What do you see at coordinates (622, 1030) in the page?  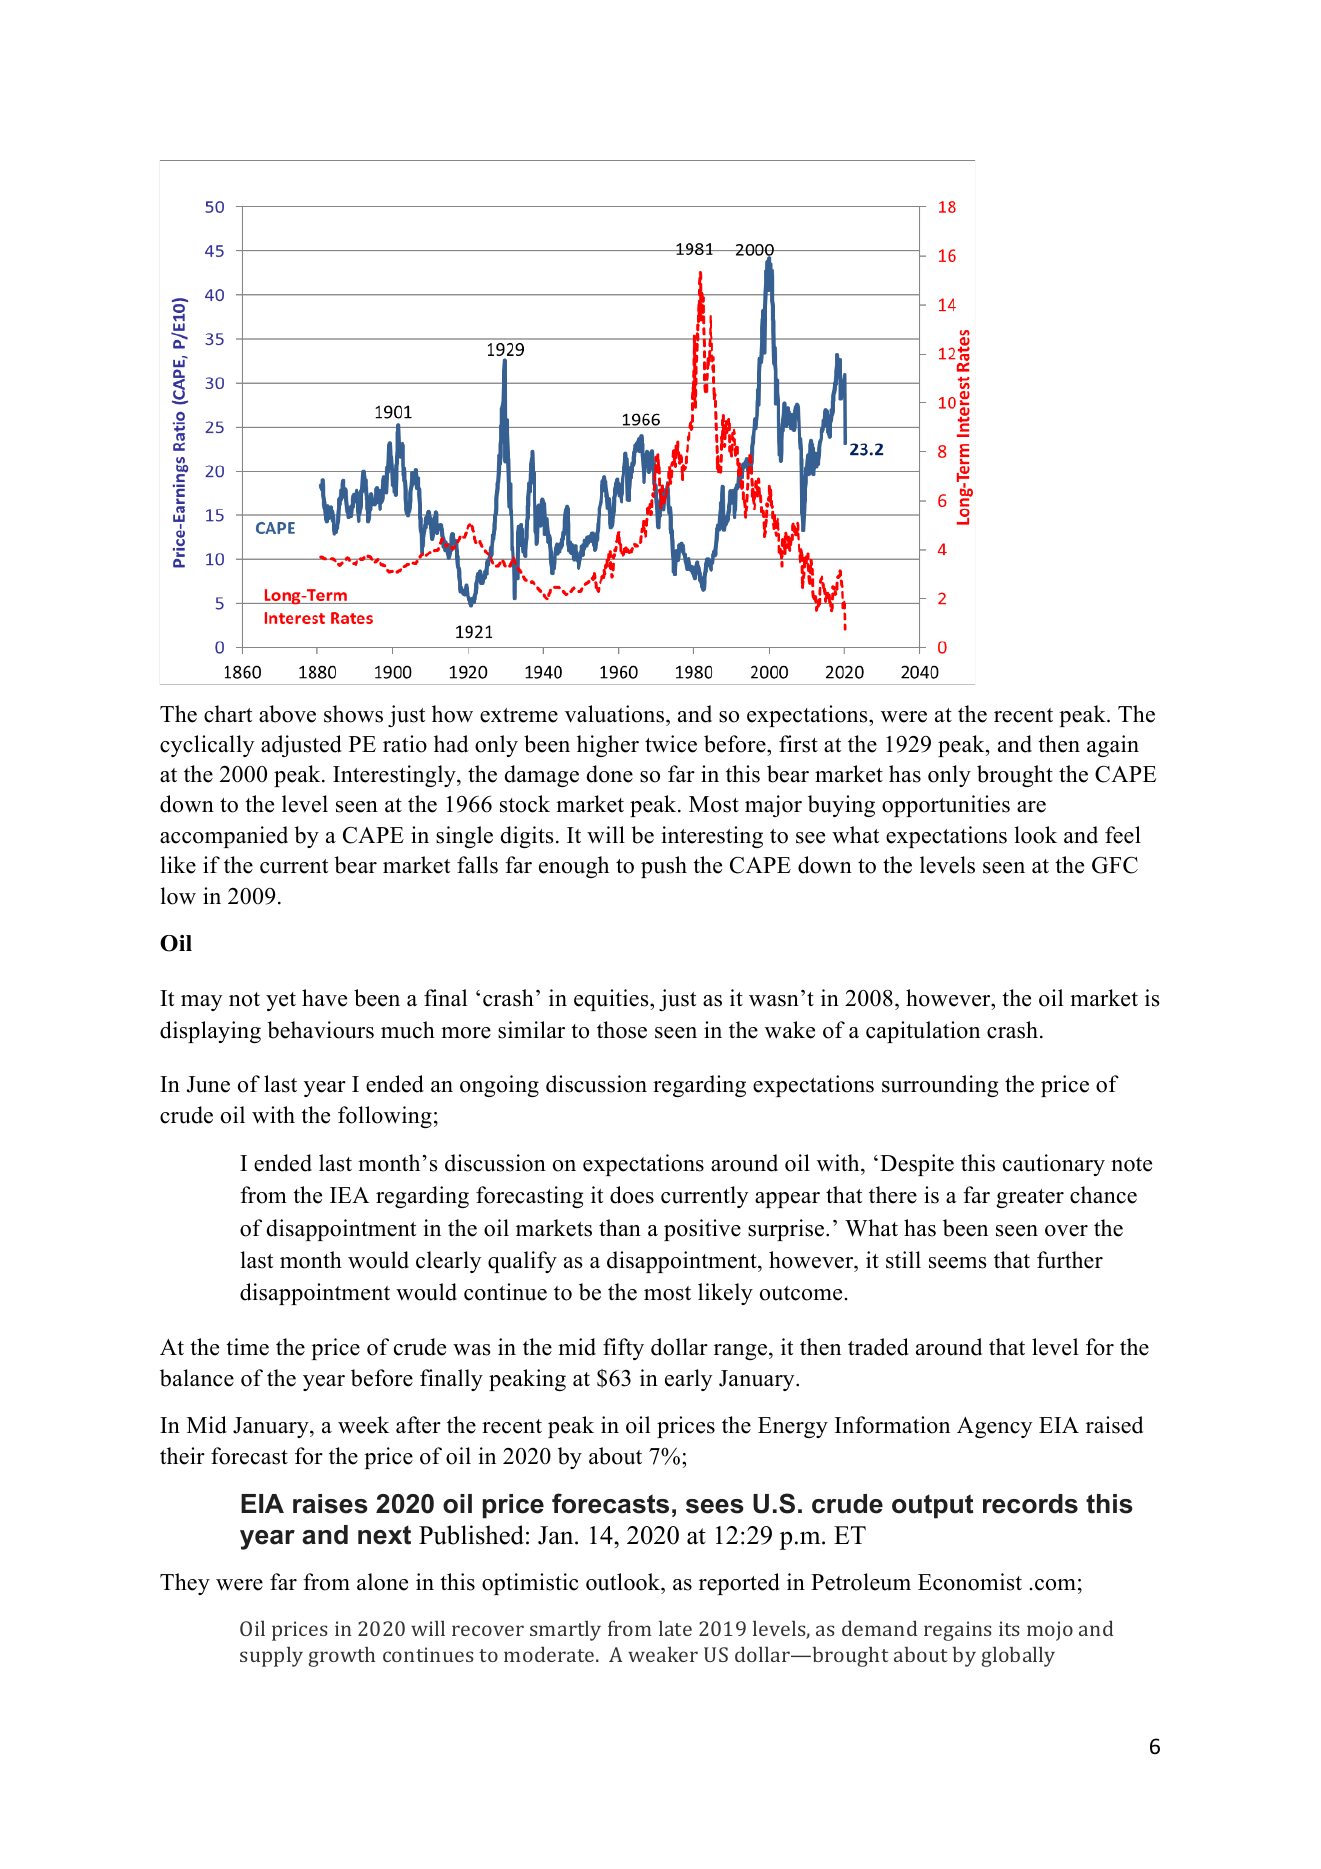 I see `those` at bounding box center [622, 1030].
